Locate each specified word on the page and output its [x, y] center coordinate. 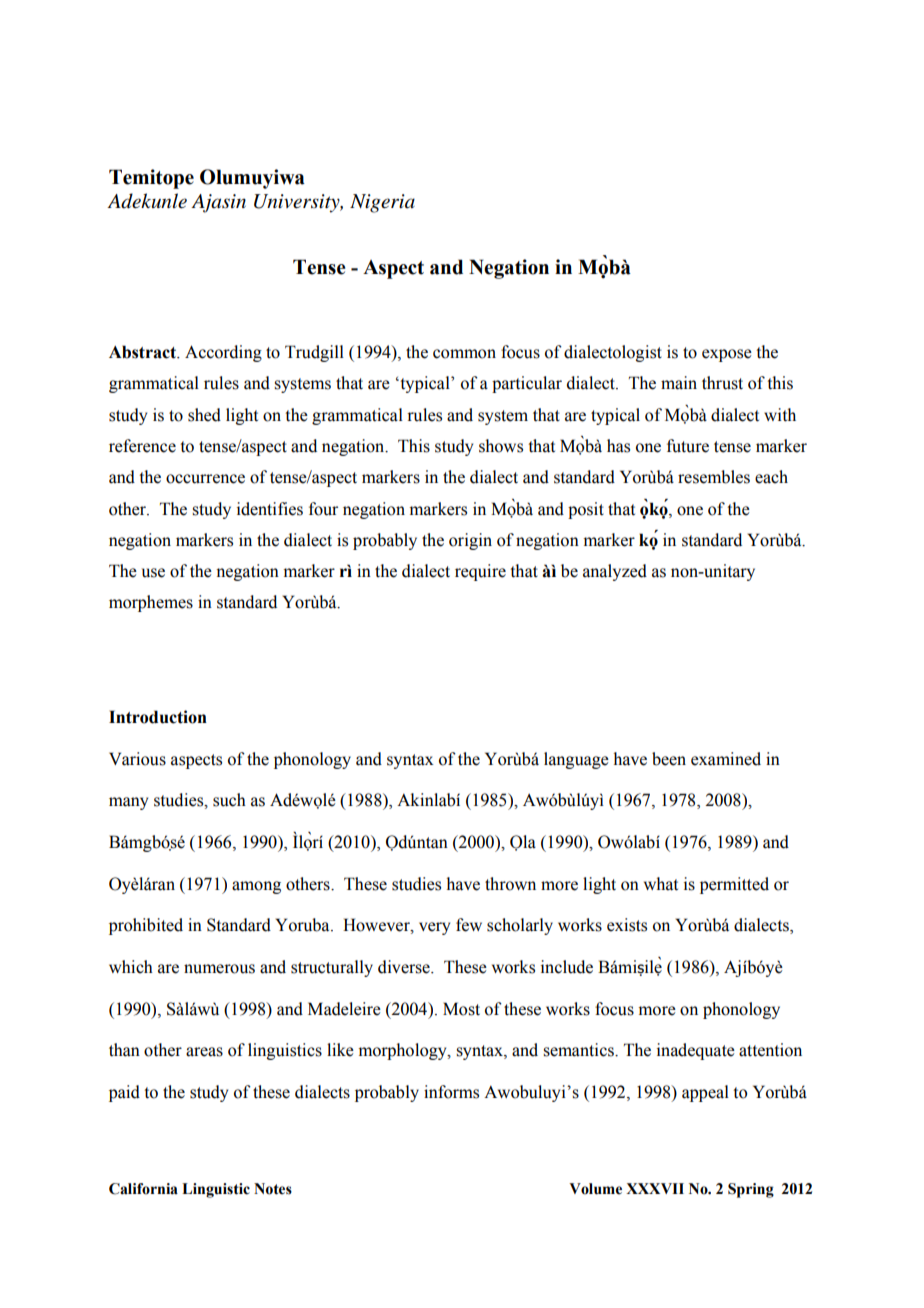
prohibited [146, 926]
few [469, 925]
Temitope [151, 179]
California [143, 1189]
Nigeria [382, 203]
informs [451, 1092]
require [480, 572]
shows [501, 446]
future [688, 446]
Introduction [158, 717]
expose [727, 355]
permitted [734, 885]
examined [726, 759]
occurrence [205, 479]
